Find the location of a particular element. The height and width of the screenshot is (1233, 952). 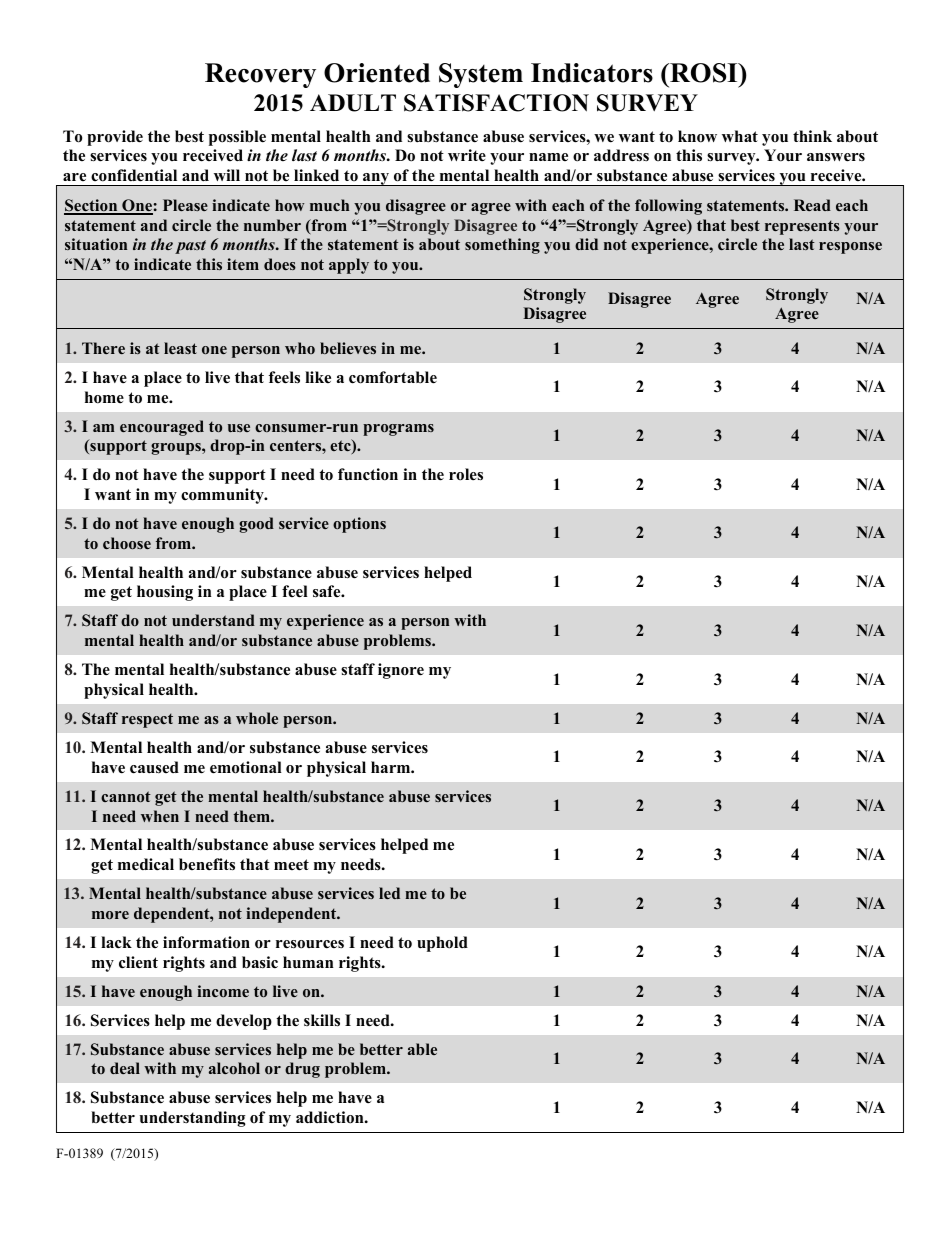

what is located at coordinates (740, 136).
